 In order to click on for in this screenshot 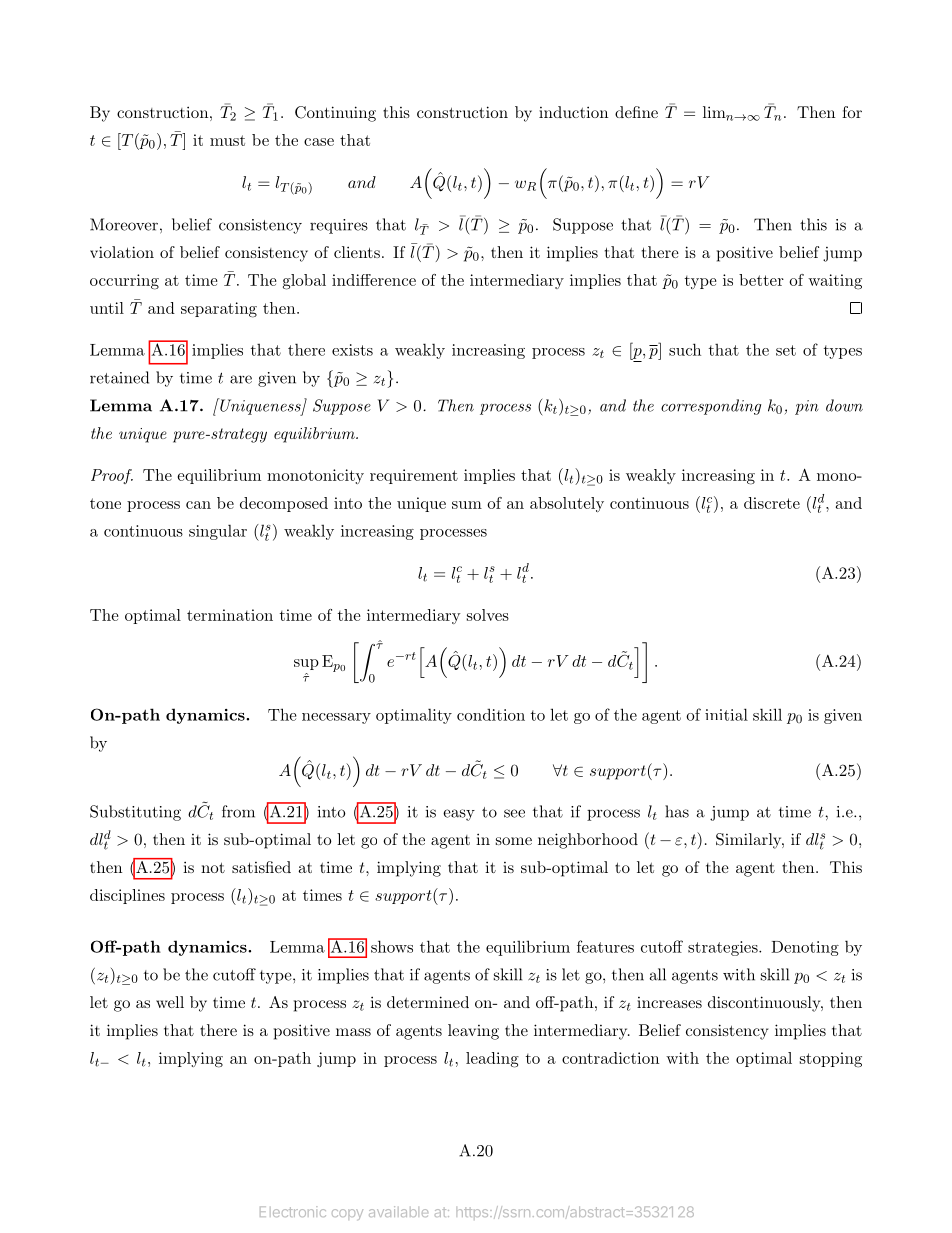, I will do `click(852, 112)`.
